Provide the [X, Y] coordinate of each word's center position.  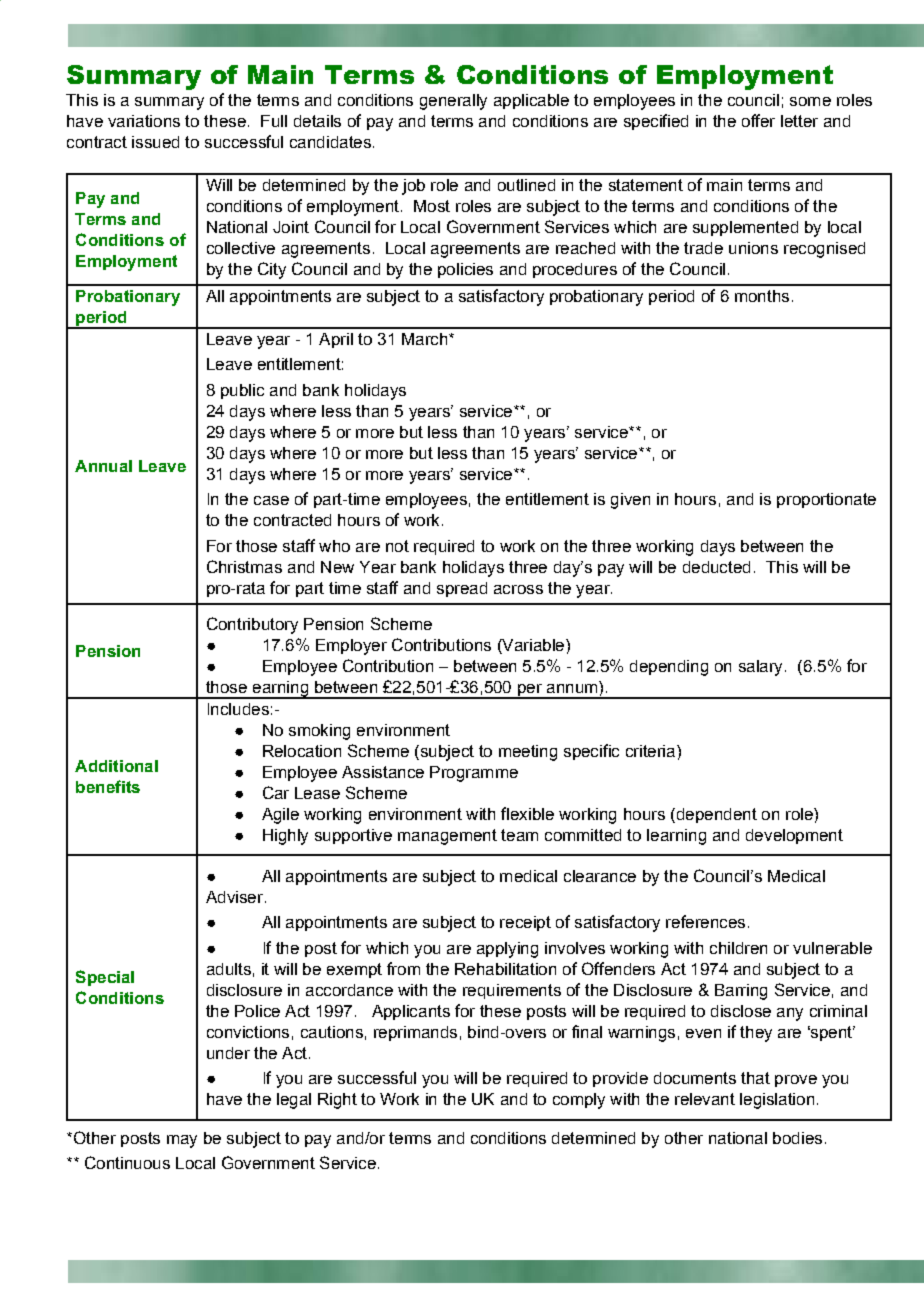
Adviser [234, 897]
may [182, 1141]
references [705, 921]
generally [453, 102]
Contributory [252, 625]
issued [155, 142]
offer [758, 120]
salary [760, 668]
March [426, 339]
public [242, 391]
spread [462, 589]
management [447, 837]
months [762, 296]
